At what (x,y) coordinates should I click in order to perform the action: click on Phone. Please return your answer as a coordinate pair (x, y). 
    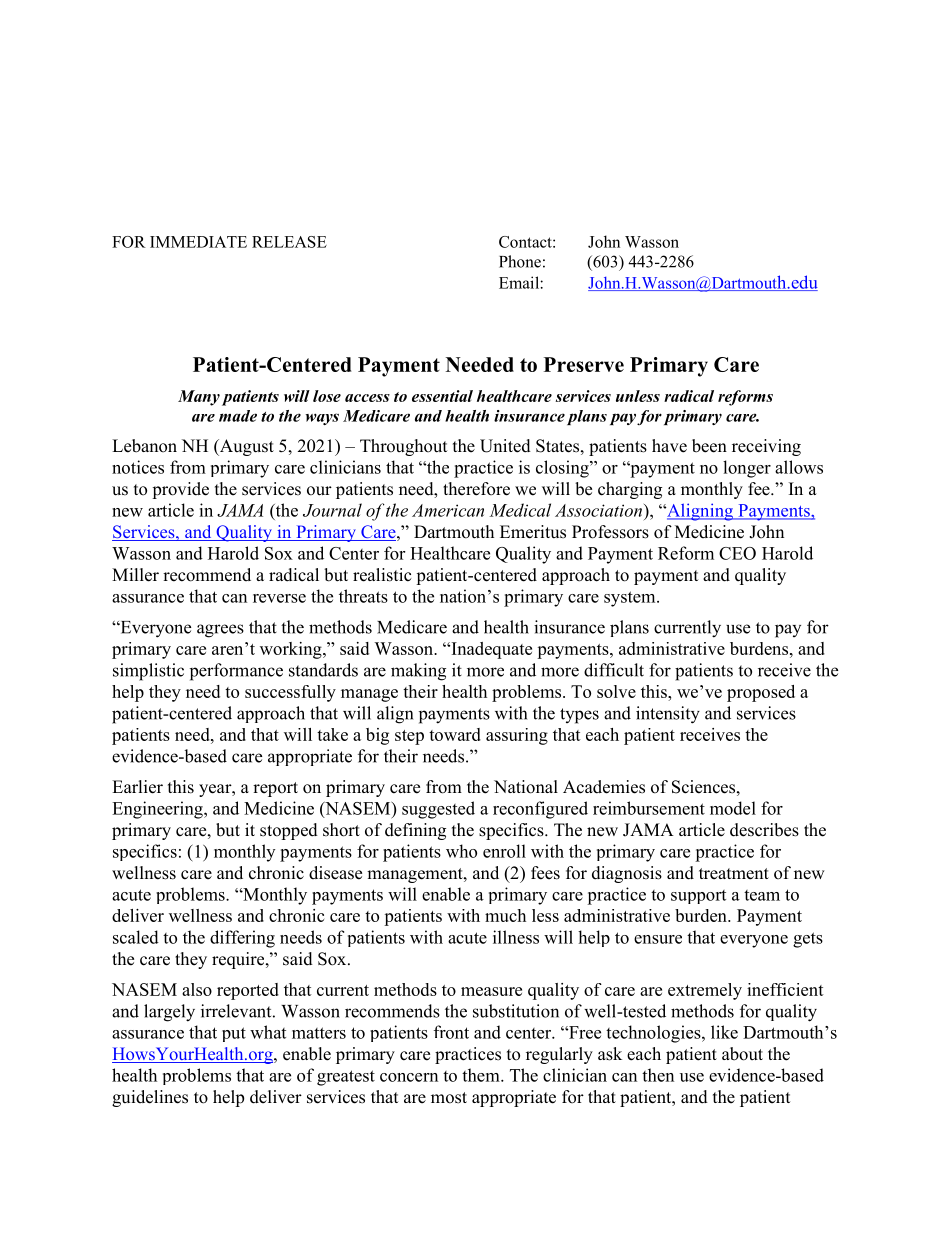
    Looking at the image, I should click on (520, 261).
